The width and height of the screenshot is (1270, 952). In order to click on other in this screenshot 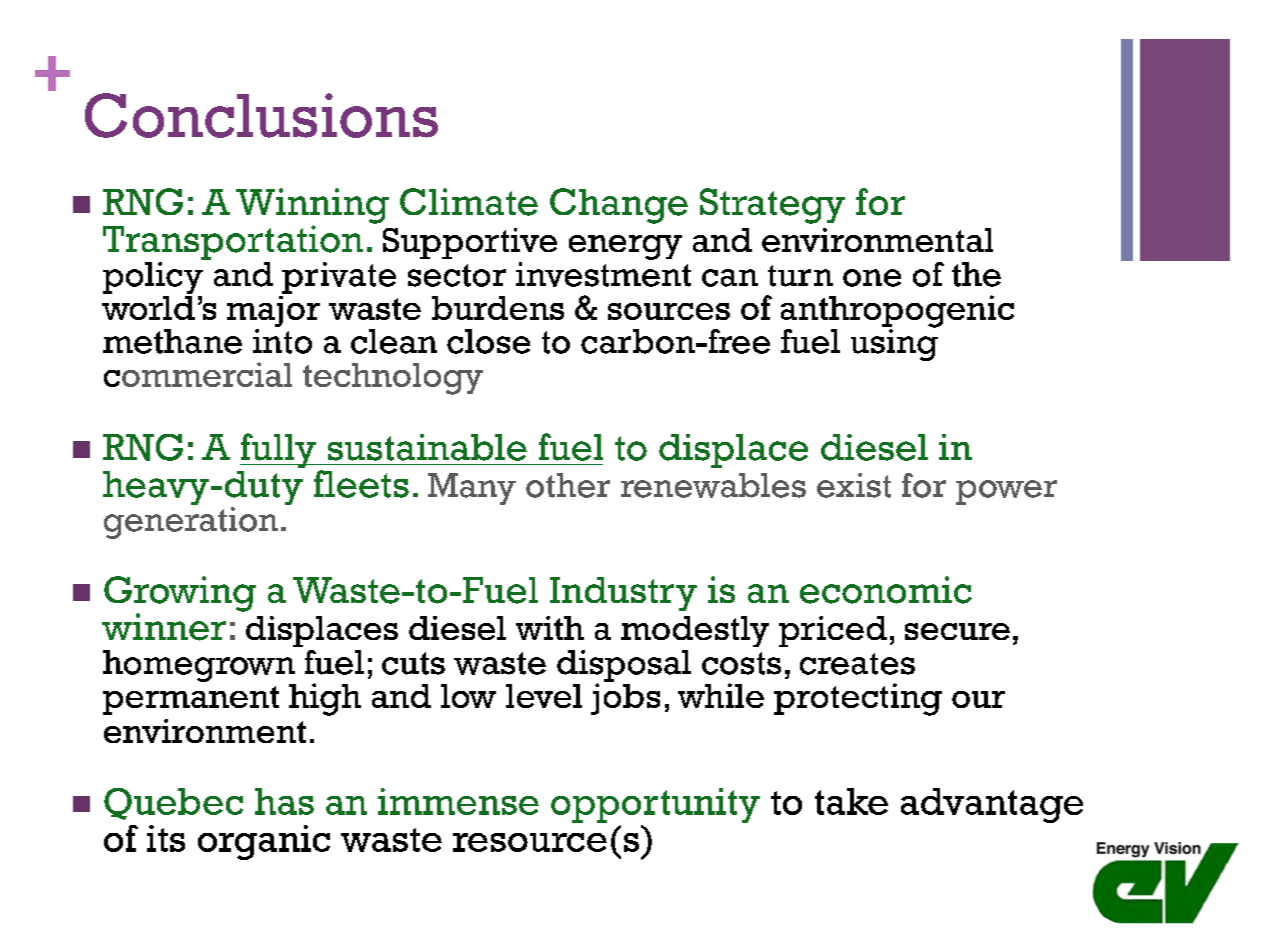, I will do `click(568, 485)`.
